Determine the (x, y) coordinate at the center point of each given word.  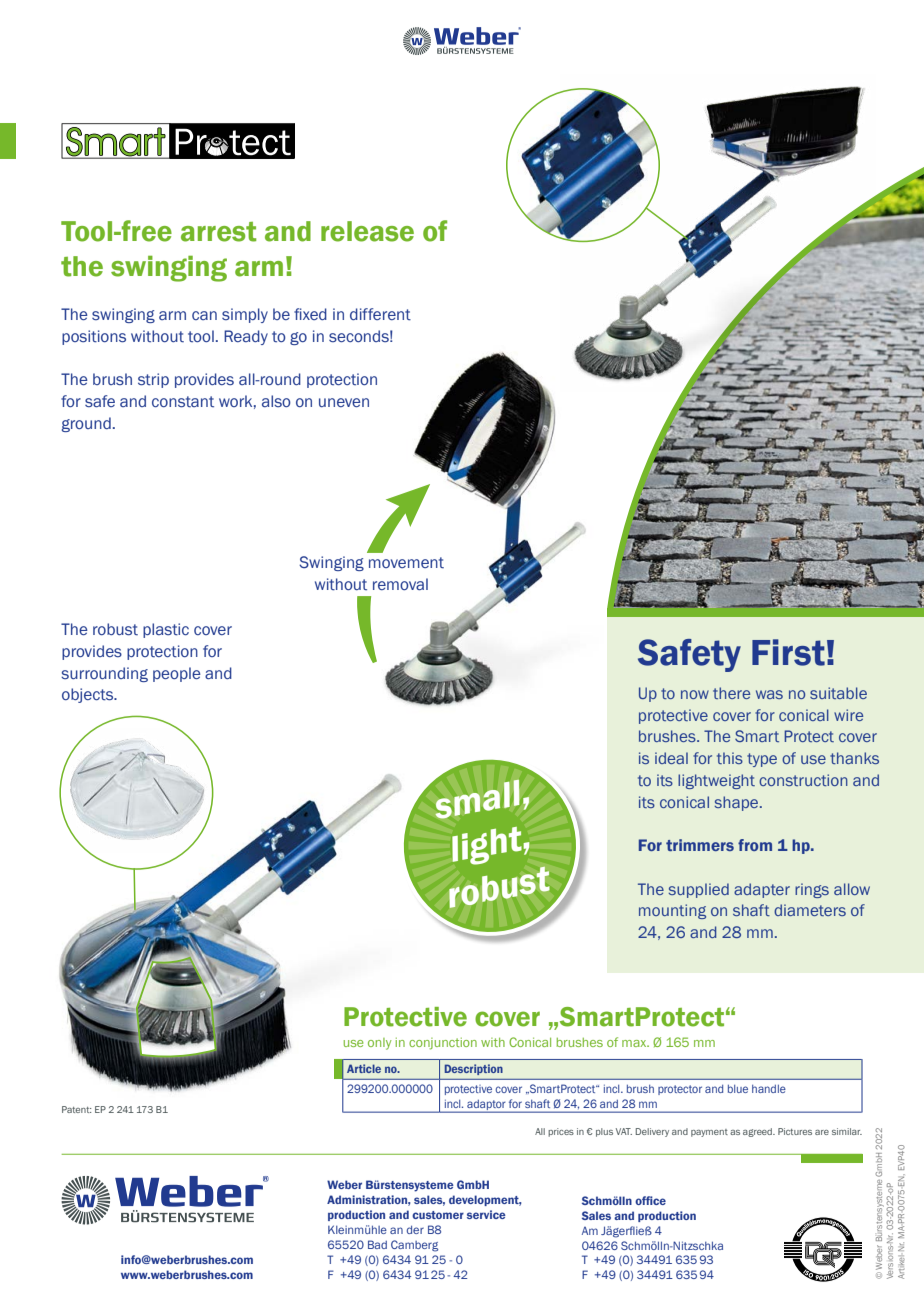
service (486, 1214)
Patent (76, 1109)
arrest (218, 232)
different (380, 314)
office (650, 1200)
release (367, 231)
